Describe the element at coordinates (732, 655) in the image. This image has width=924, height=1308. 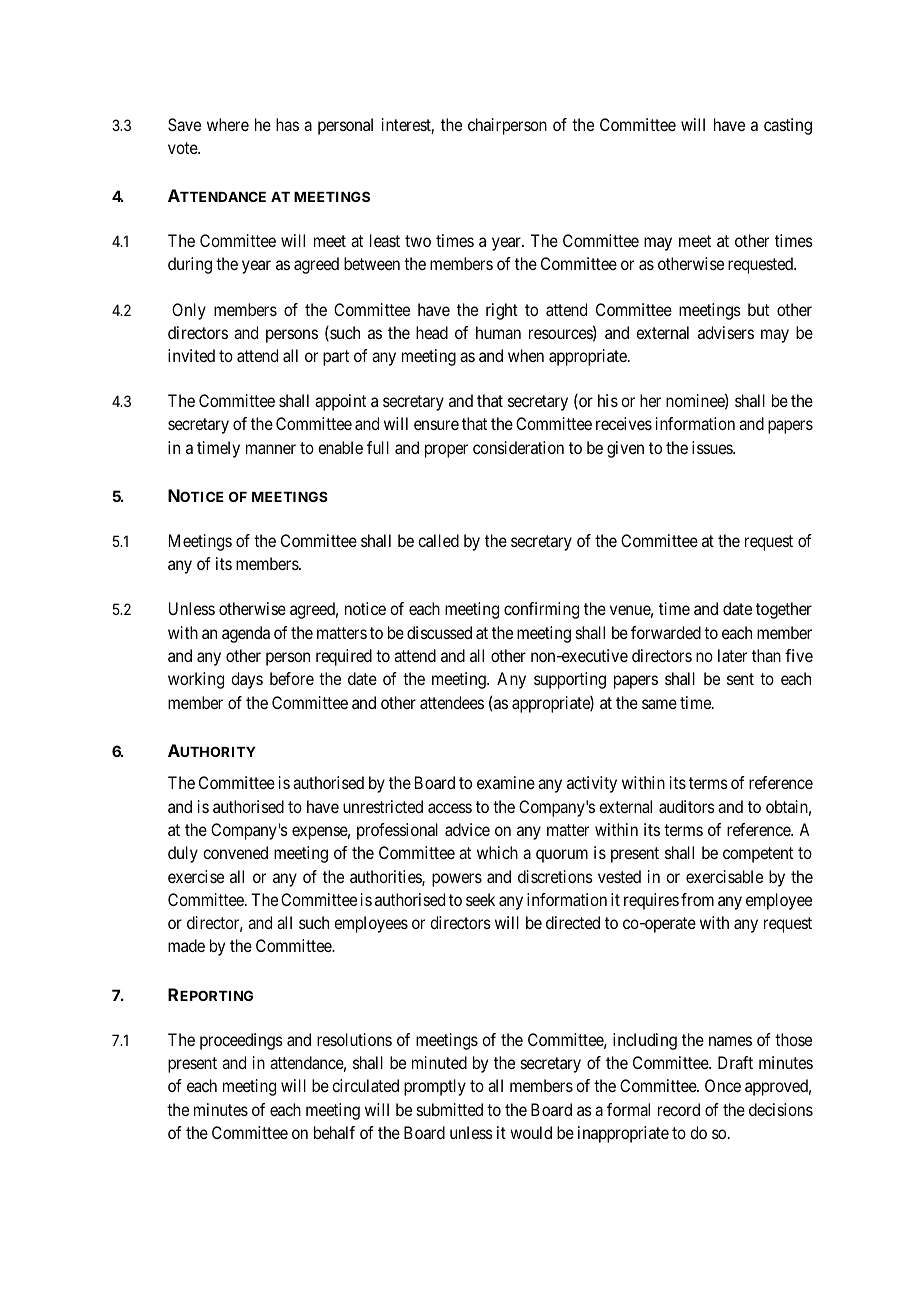
I see `later` at that location.
